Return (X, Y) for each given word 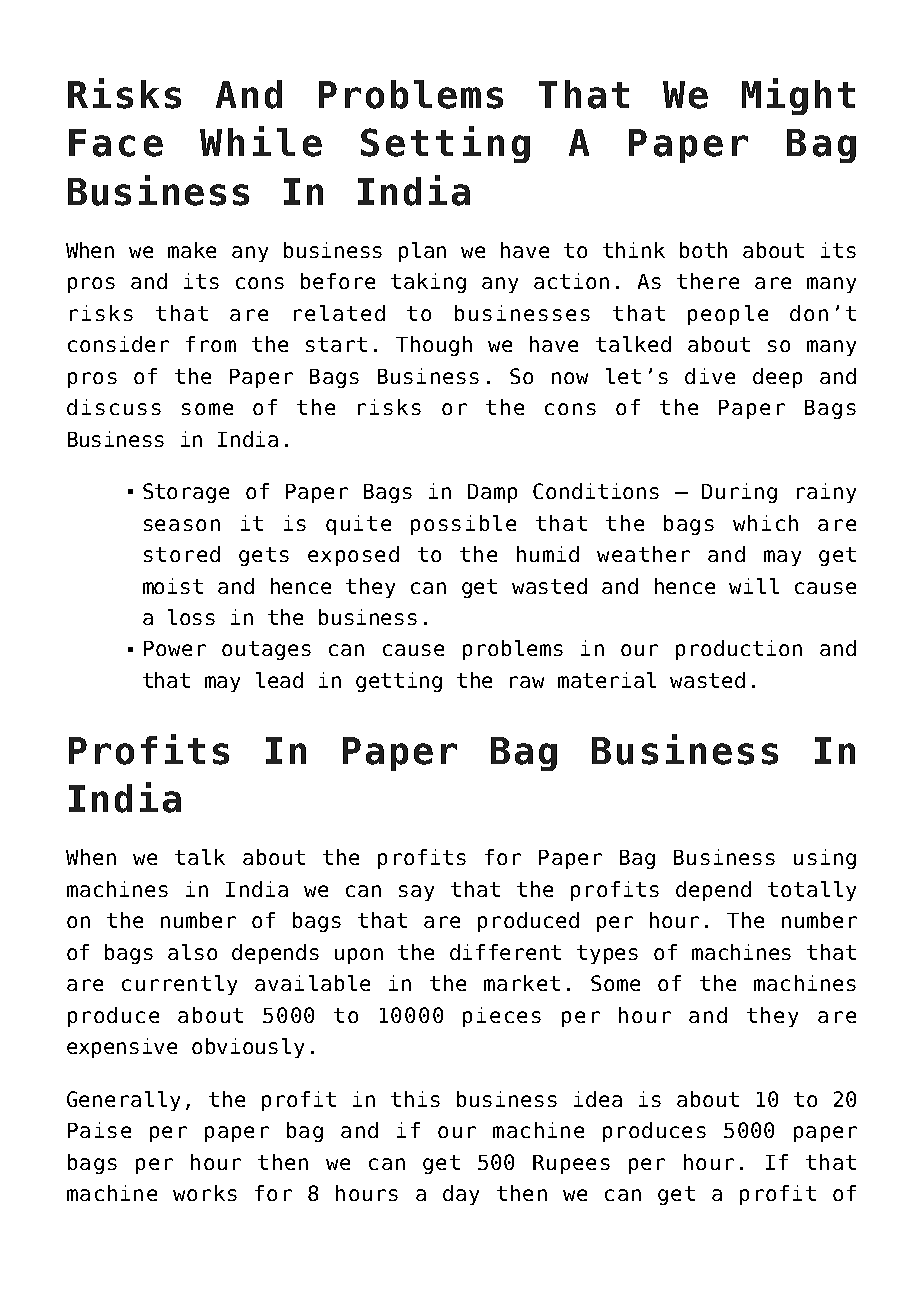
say (416, 893)
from (211, 344)
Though (434, 346)
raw (527, 682)
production (739, 650)
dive (710, 376)
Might (798, 96)
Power (175, 648)
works (205, 1193)
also (192, 952)
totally (812, 891)
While (261, 141)
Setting (445, 144)
